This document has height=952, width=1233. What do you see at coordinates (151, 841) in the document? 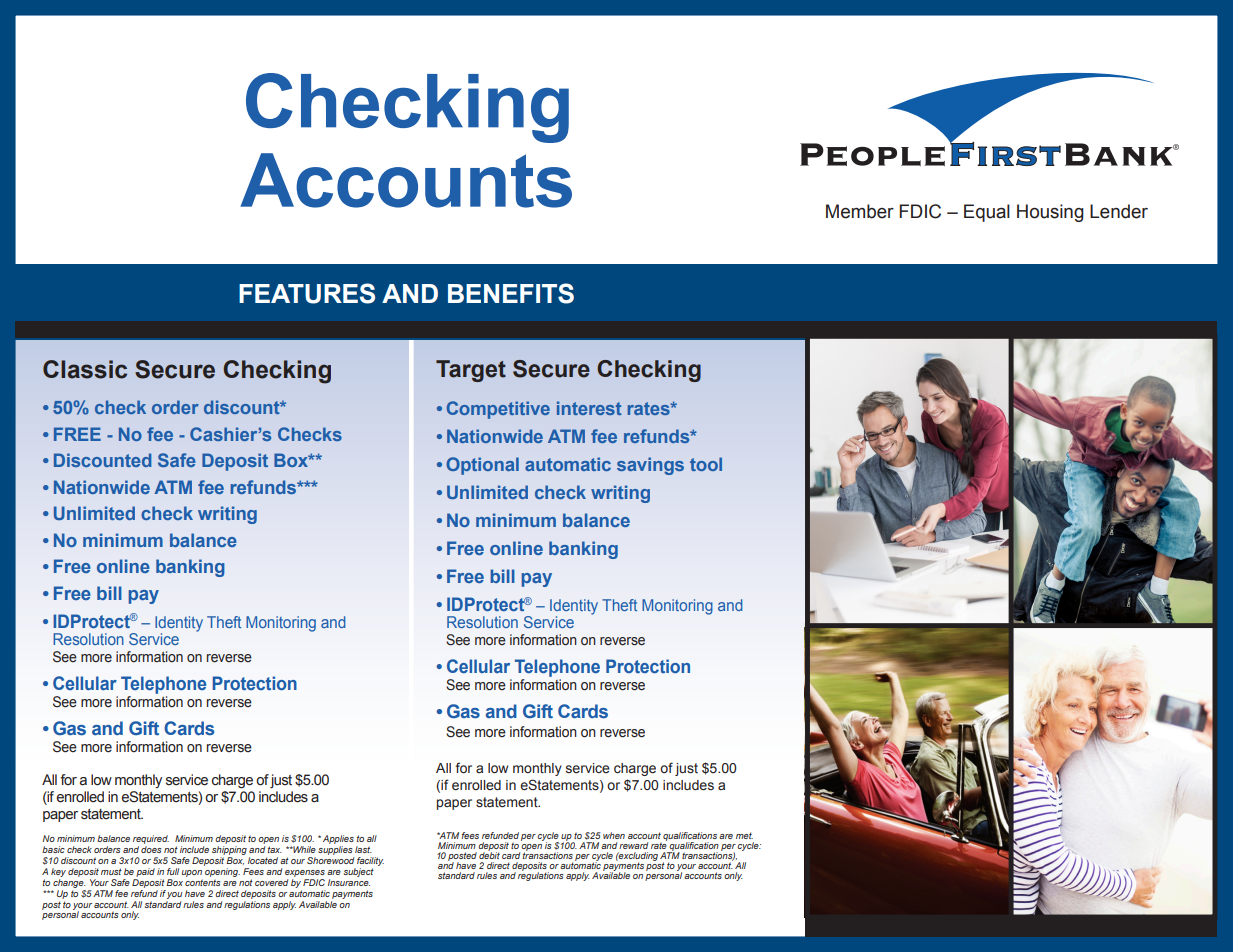
I see `required` at bounding box center [151, 841].
